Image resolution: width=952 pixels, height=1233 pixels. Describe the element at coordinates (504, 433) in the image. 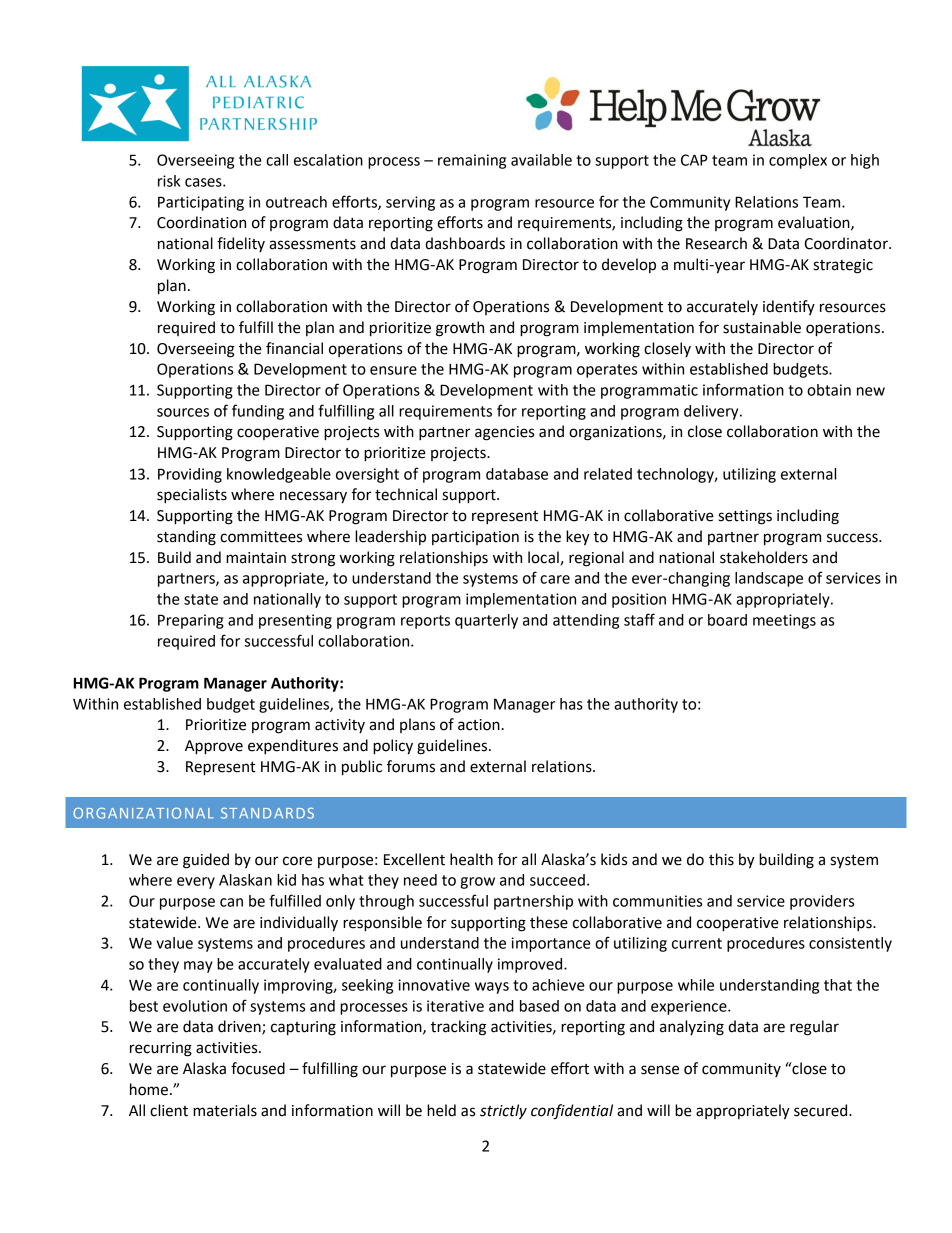

I see `agencies` at that location.
